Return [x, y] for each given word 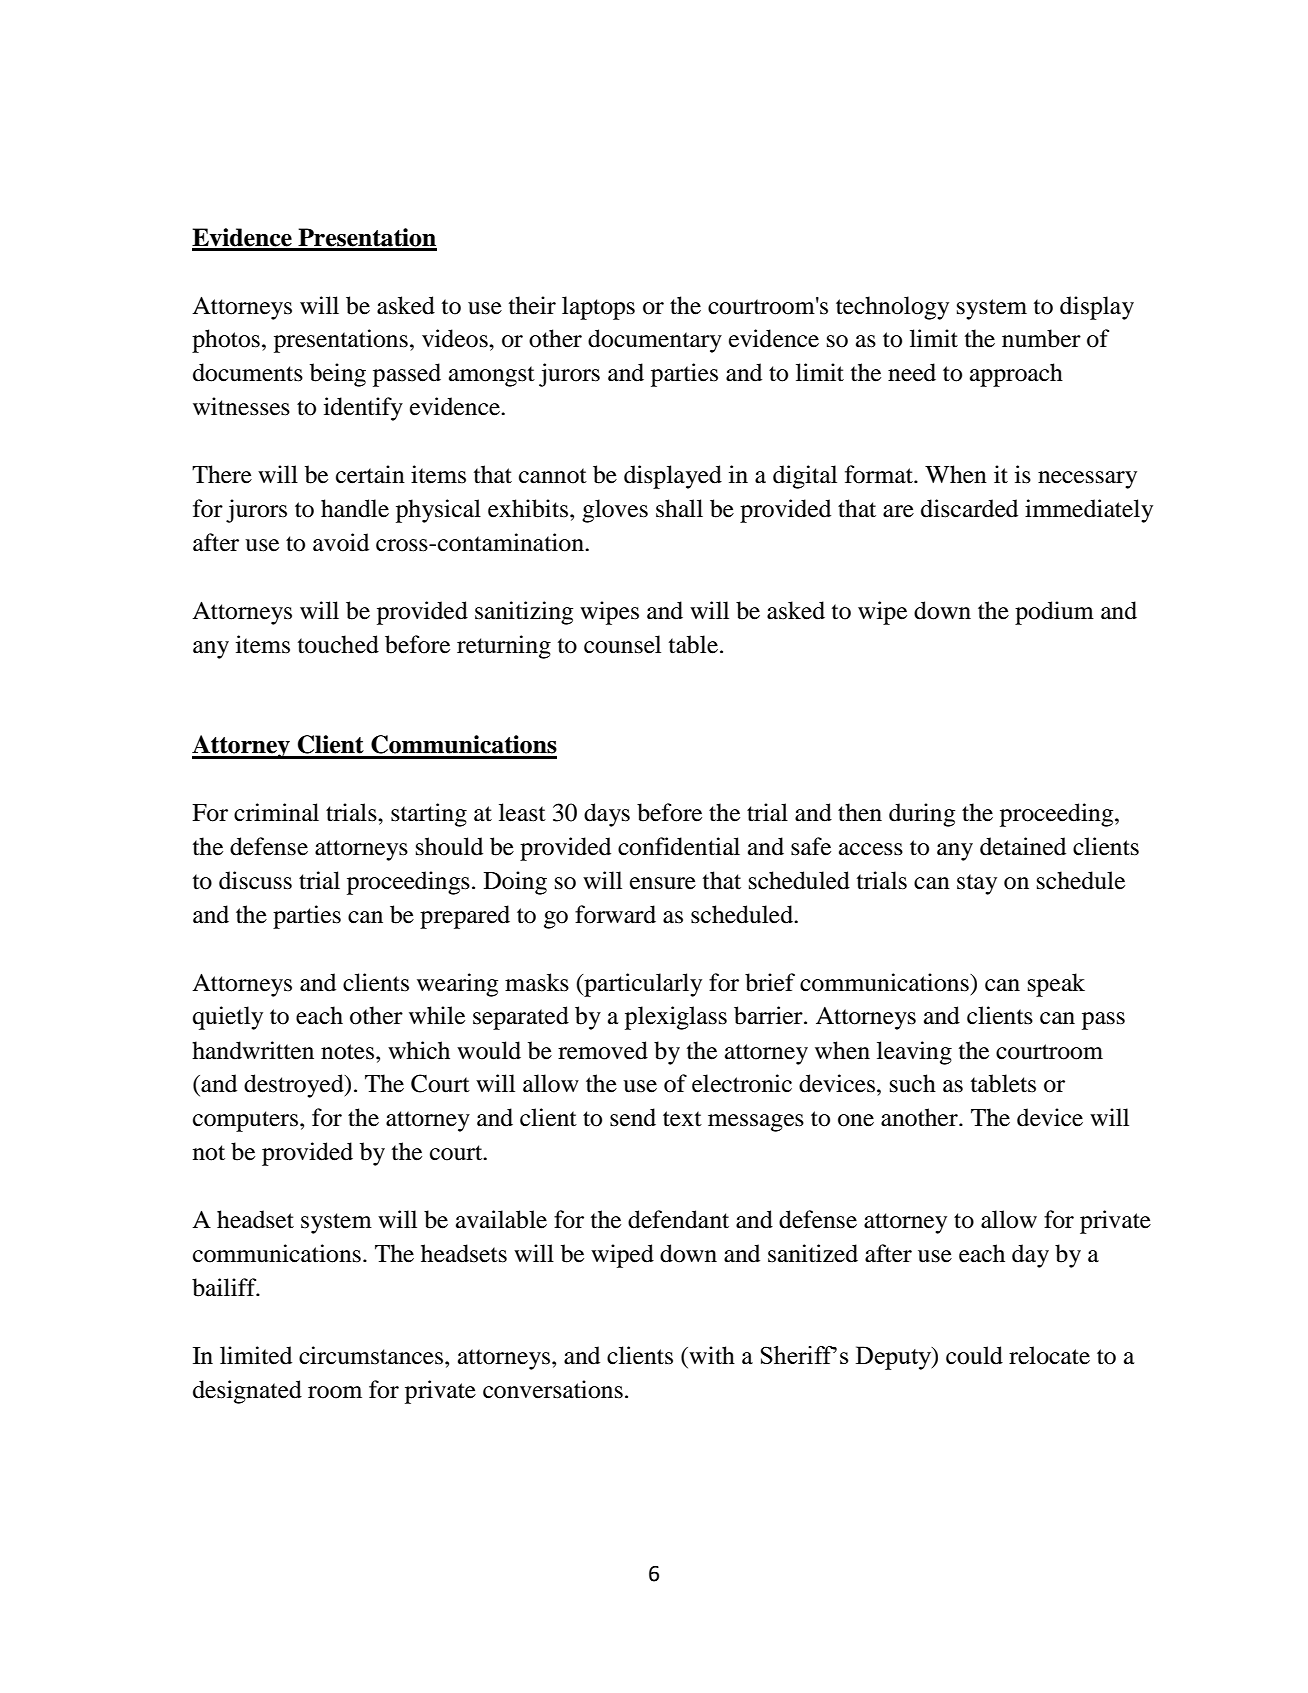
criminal [276, 812]
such [913, 1083]
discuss [255, 880]
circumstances [372, 1355]
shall [679, 508]
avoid [341, 542]
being [338, 375]
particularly [642, 985]
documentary [655, 341]
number [1041, 338]
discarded [969, 508]
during [922, 815]
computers [247, 1121]
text [682, 1119]
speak [1056, 985]
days [607, 815]
